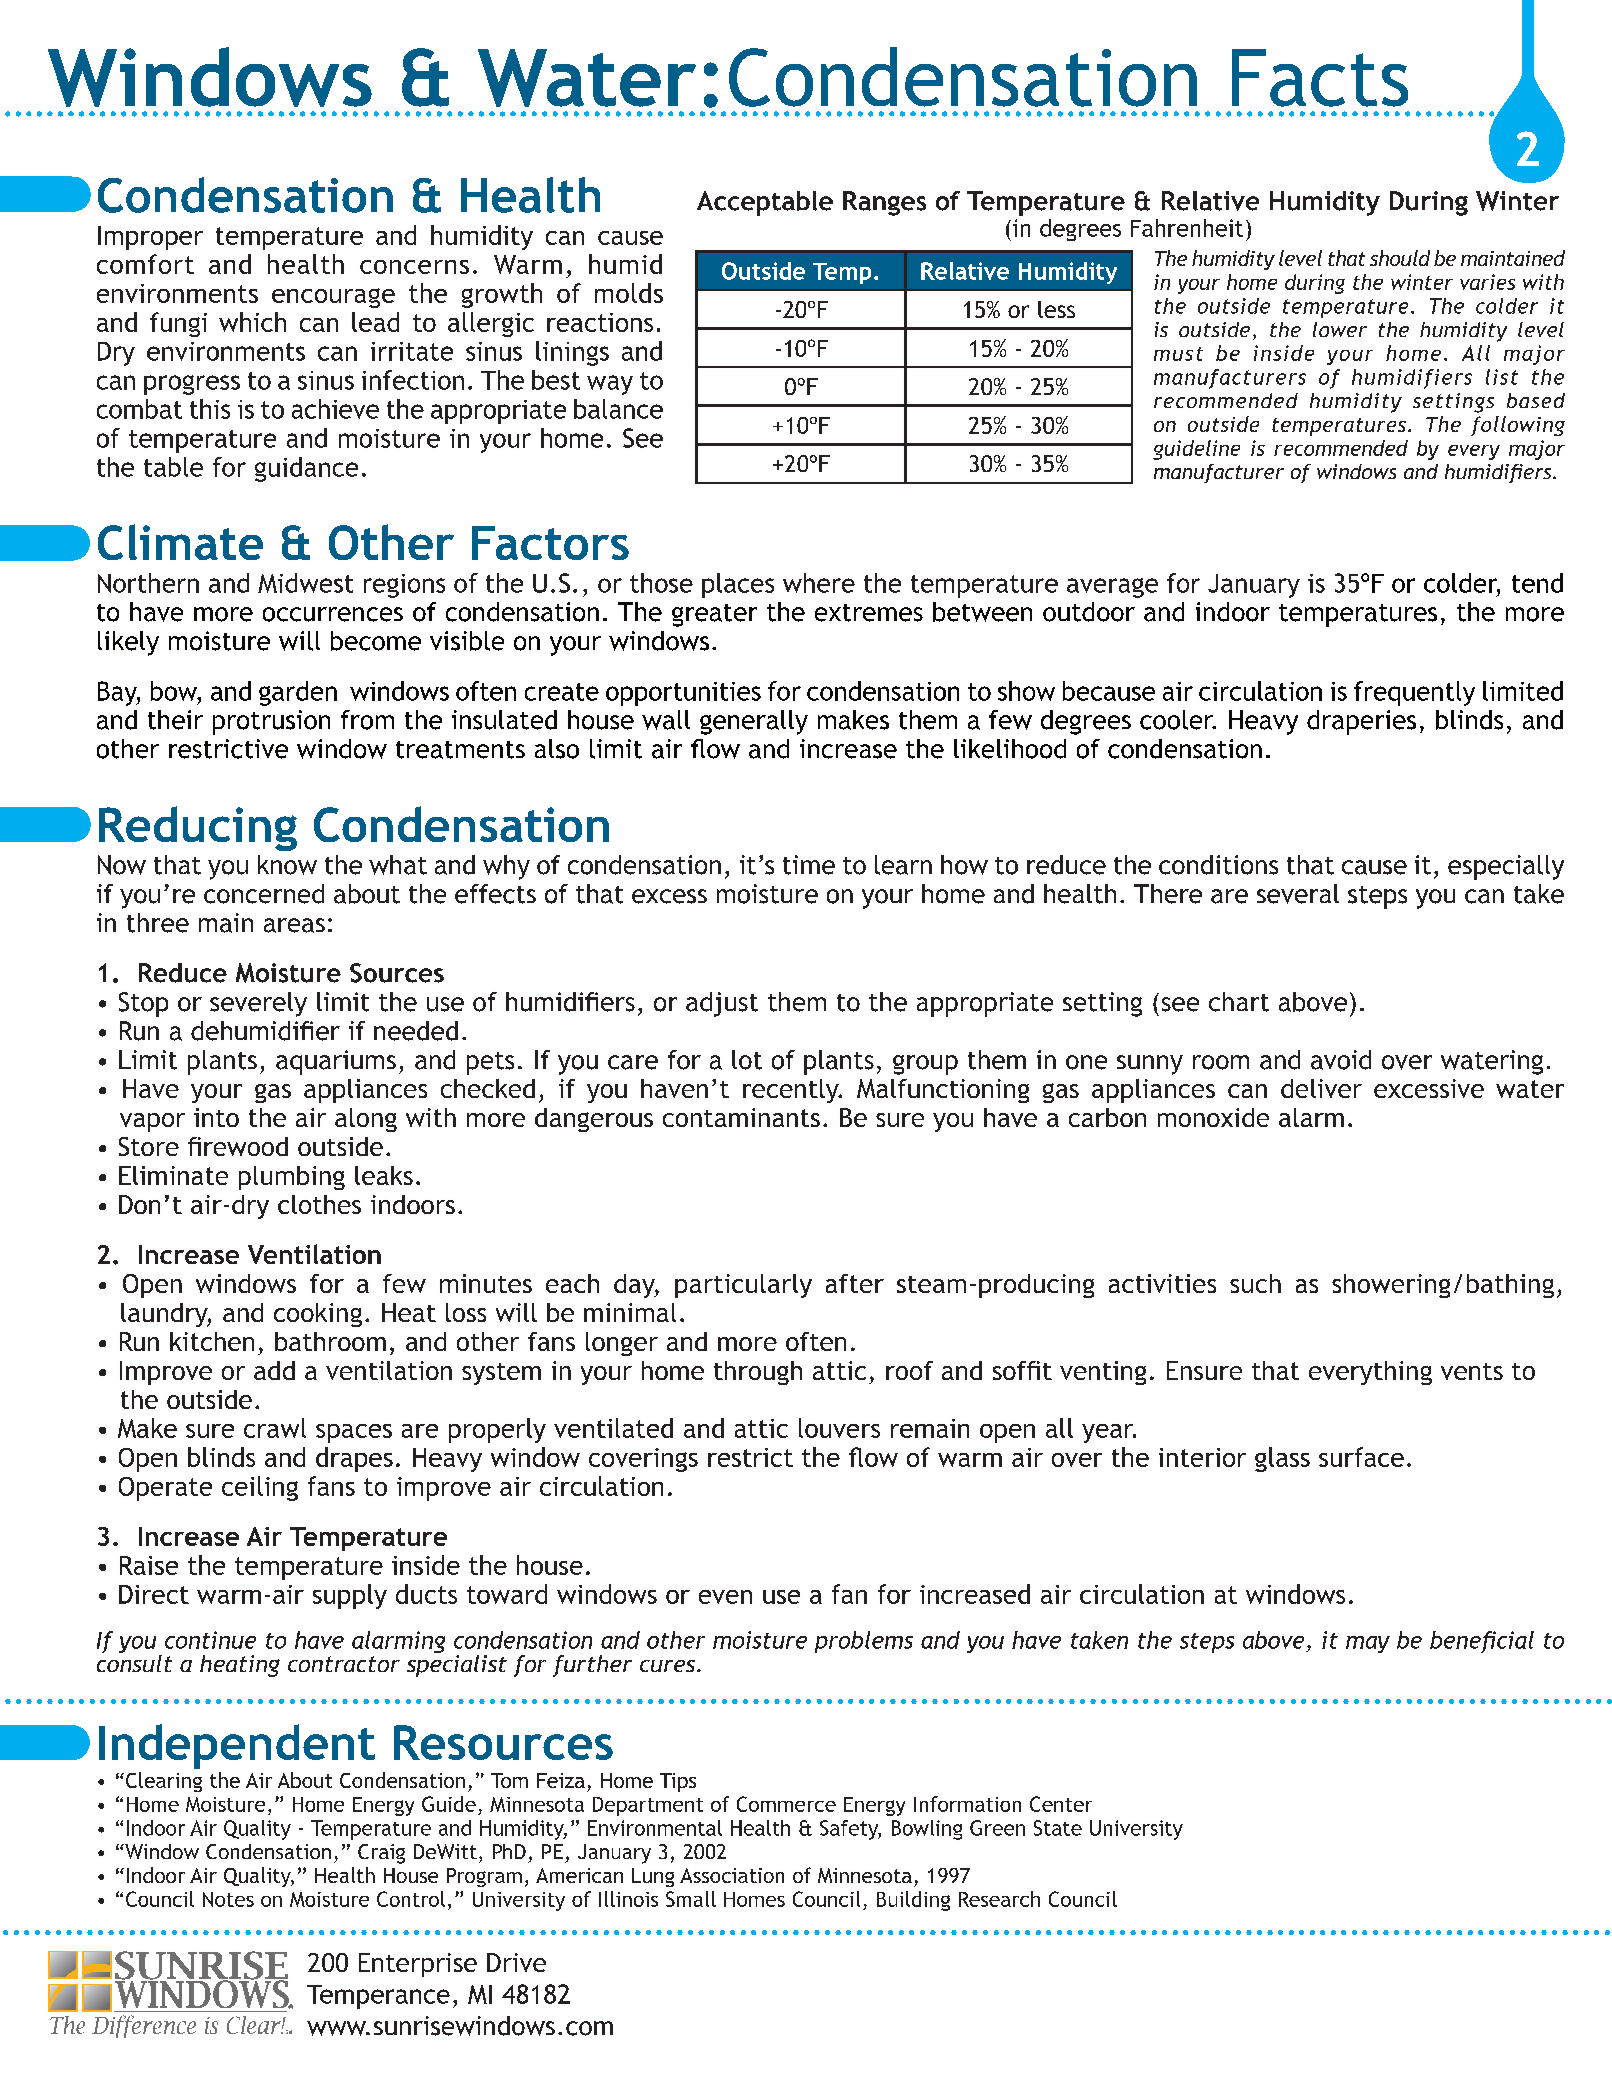  Describe the element at coordinates (350, 1596) in the screenshot. I see `supply` at that location.
